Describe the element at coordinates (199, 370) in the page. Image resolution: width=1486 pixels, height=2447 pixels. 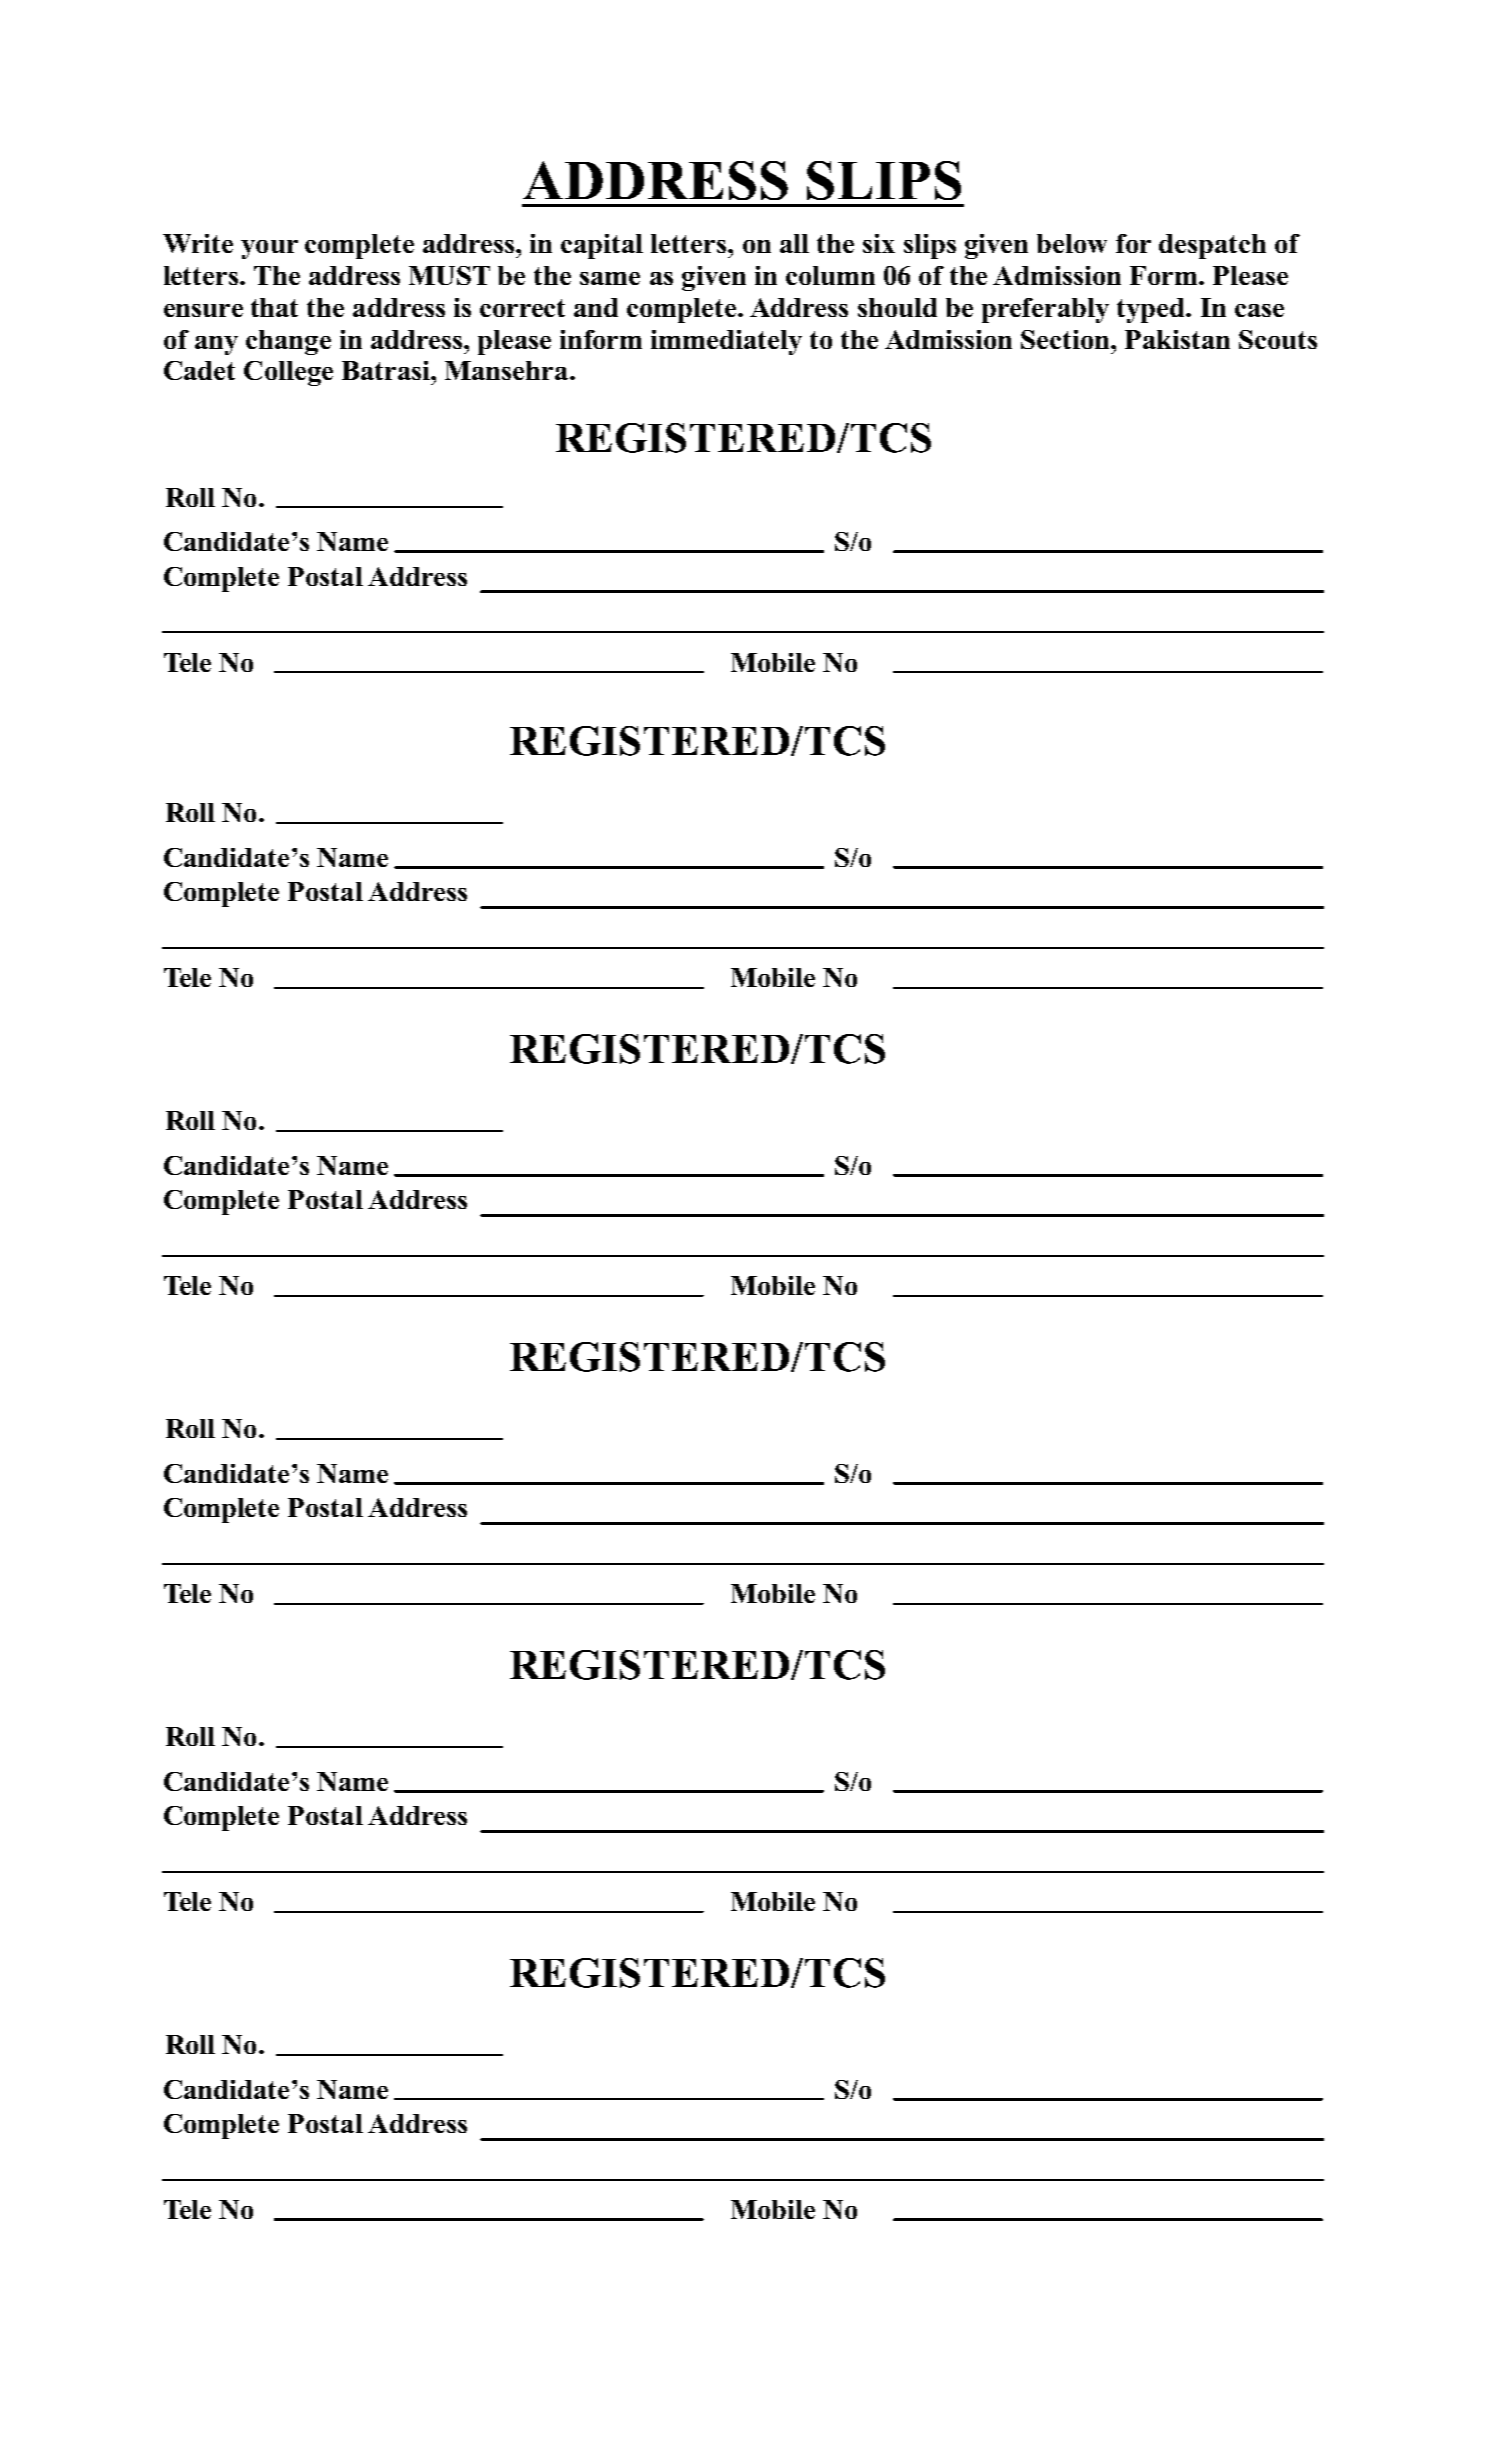
I see `Cadet` at that location.
